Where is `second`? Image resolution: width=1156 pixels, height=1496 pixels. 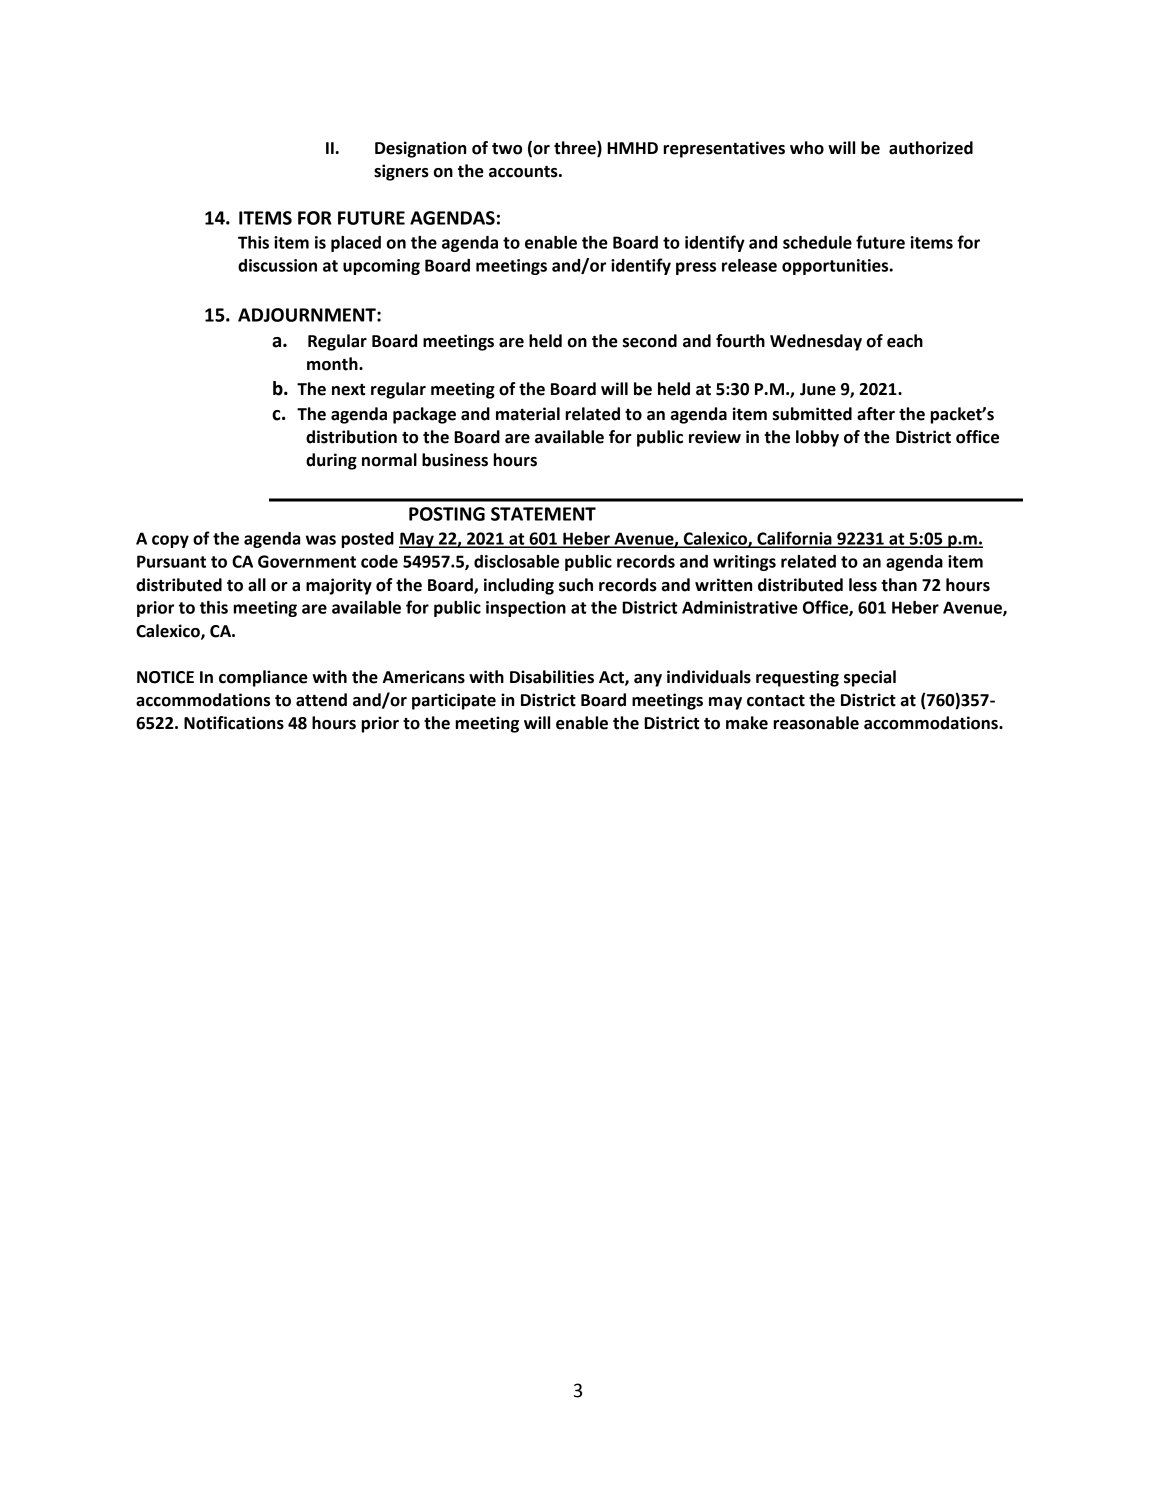 second is located at coordinates (650, 341).
